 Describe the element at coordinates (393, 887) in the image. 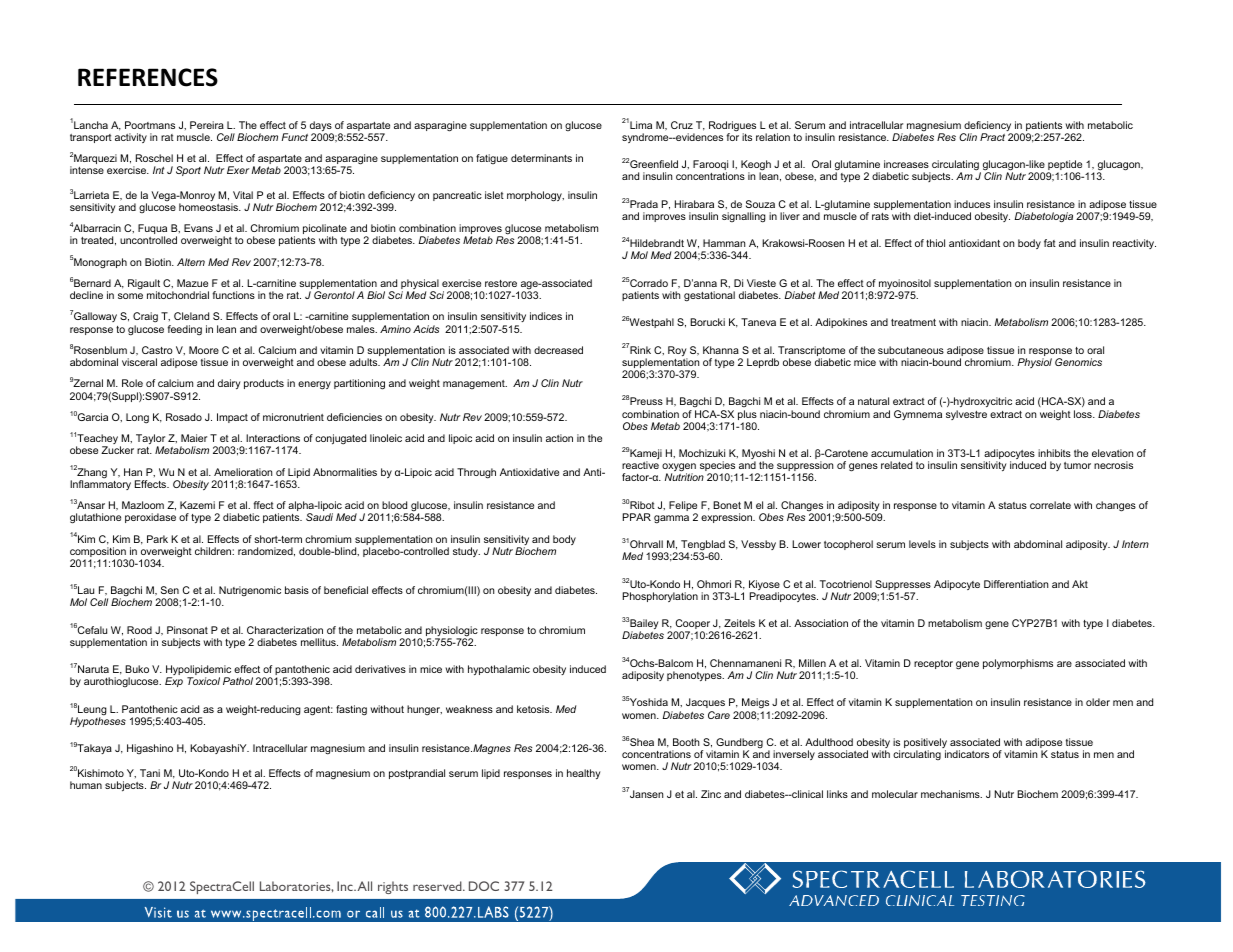

I see `rights` at that location.
